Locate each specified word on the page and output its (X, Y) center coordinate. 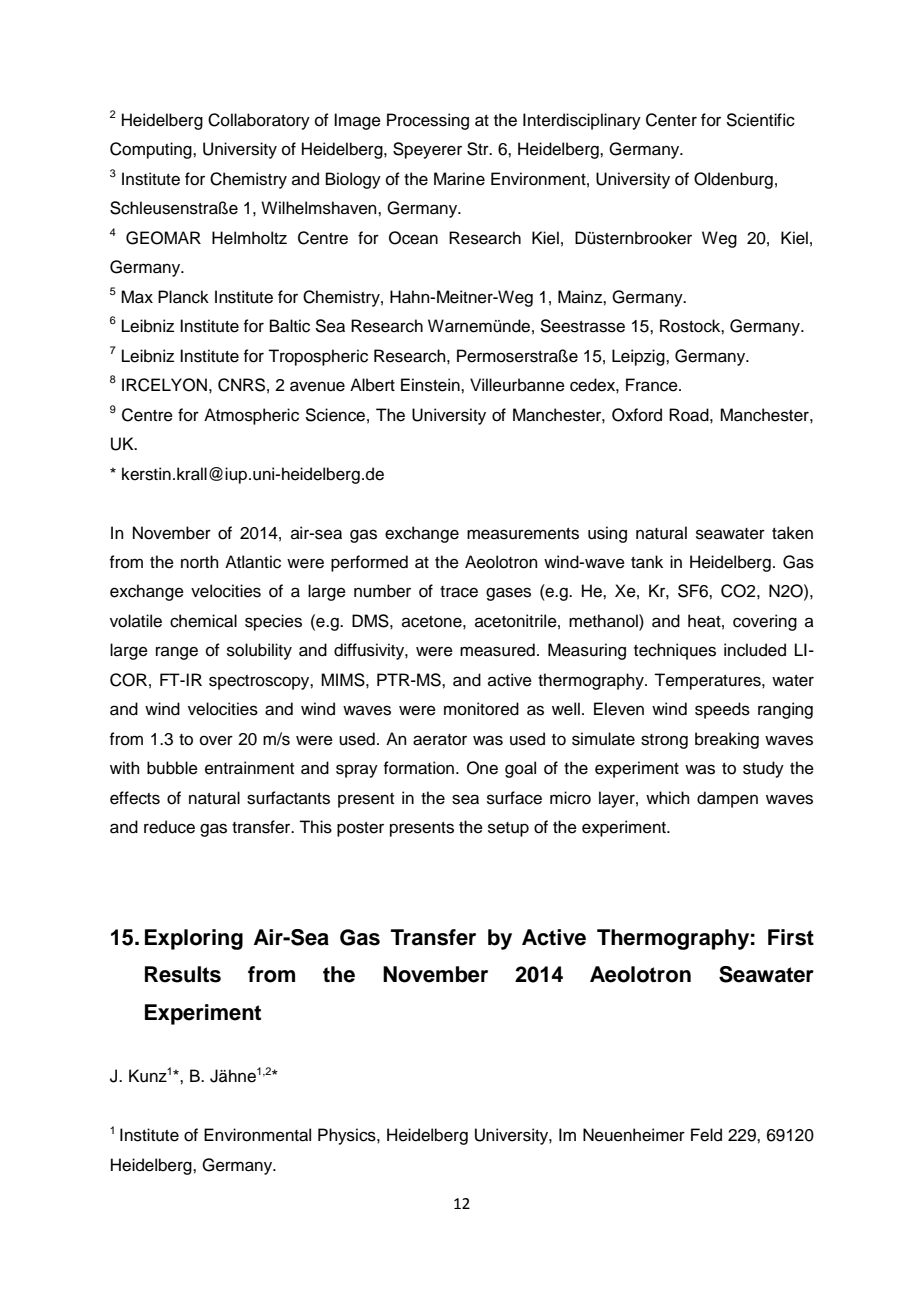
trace (459, 592)
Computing (152, 150)
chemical (203, 621)
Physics (348, 1136)
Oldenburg (733, 180)
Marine (459, 179)
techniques (675, 651)
